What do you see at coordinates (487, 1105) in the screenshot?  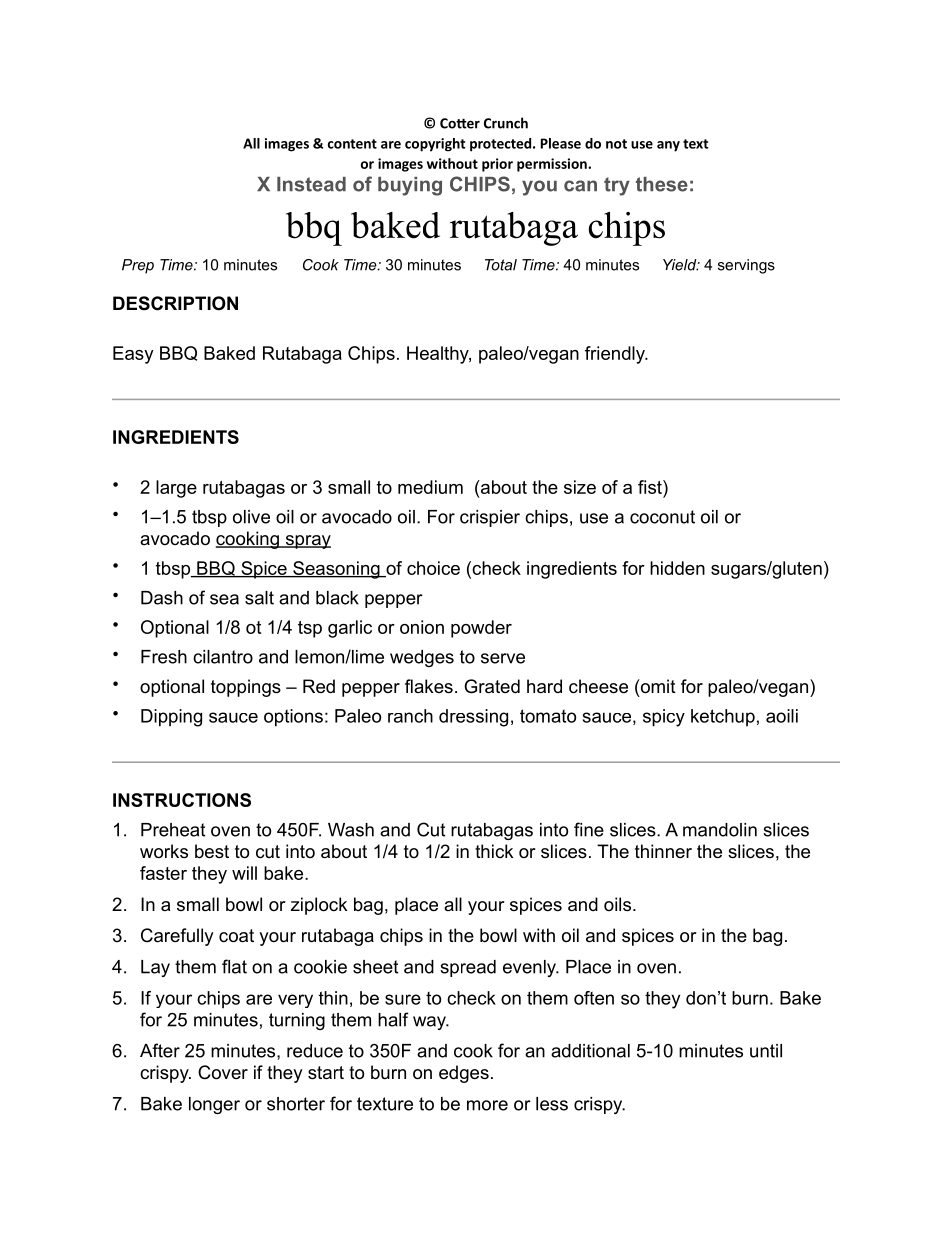 I see `more` at bounding box center [487, 1105].
